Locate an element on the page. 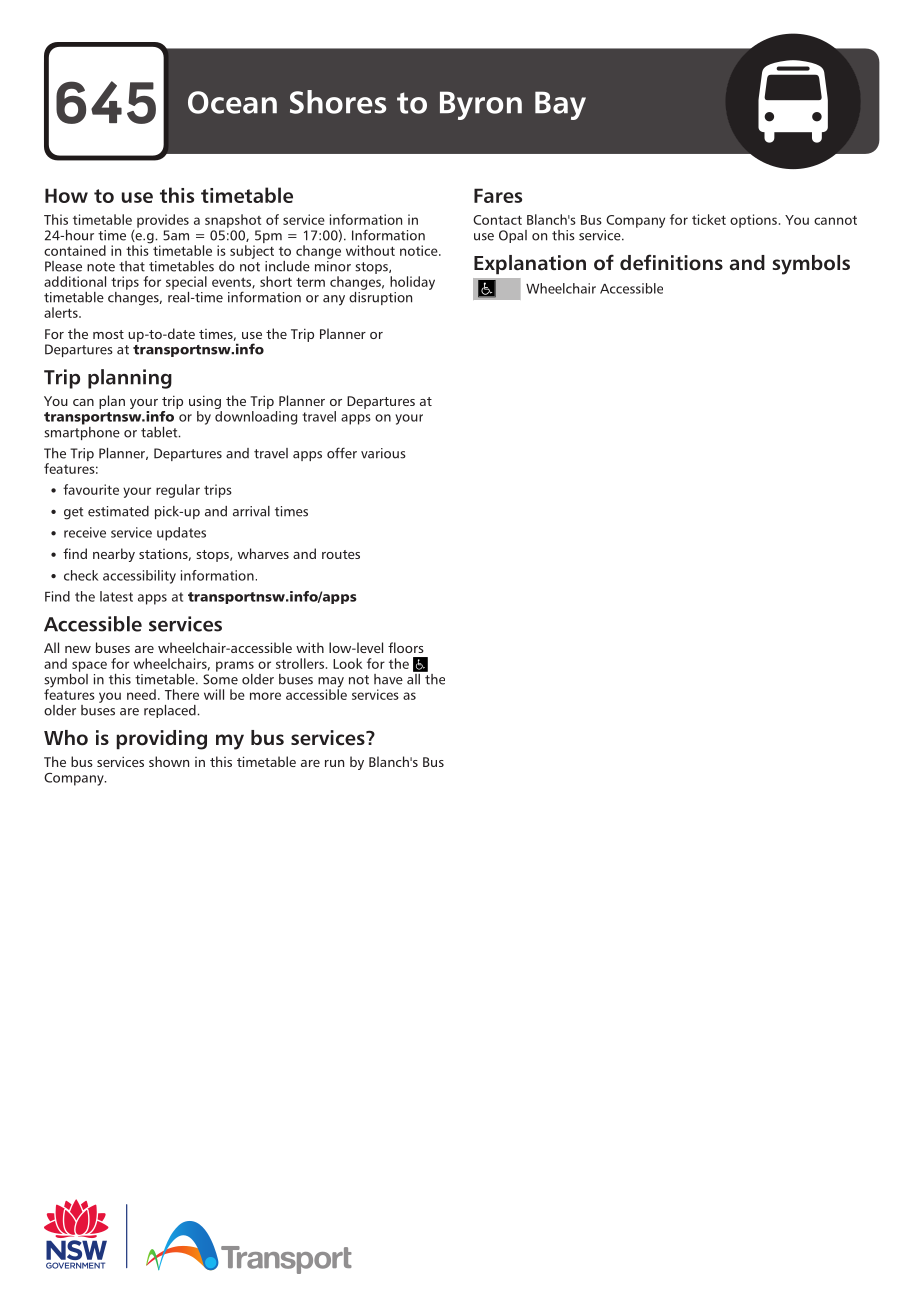 Image resolution: width=924 pixels, height=1307 pixels. providing is located at coordinates (161, 740).
